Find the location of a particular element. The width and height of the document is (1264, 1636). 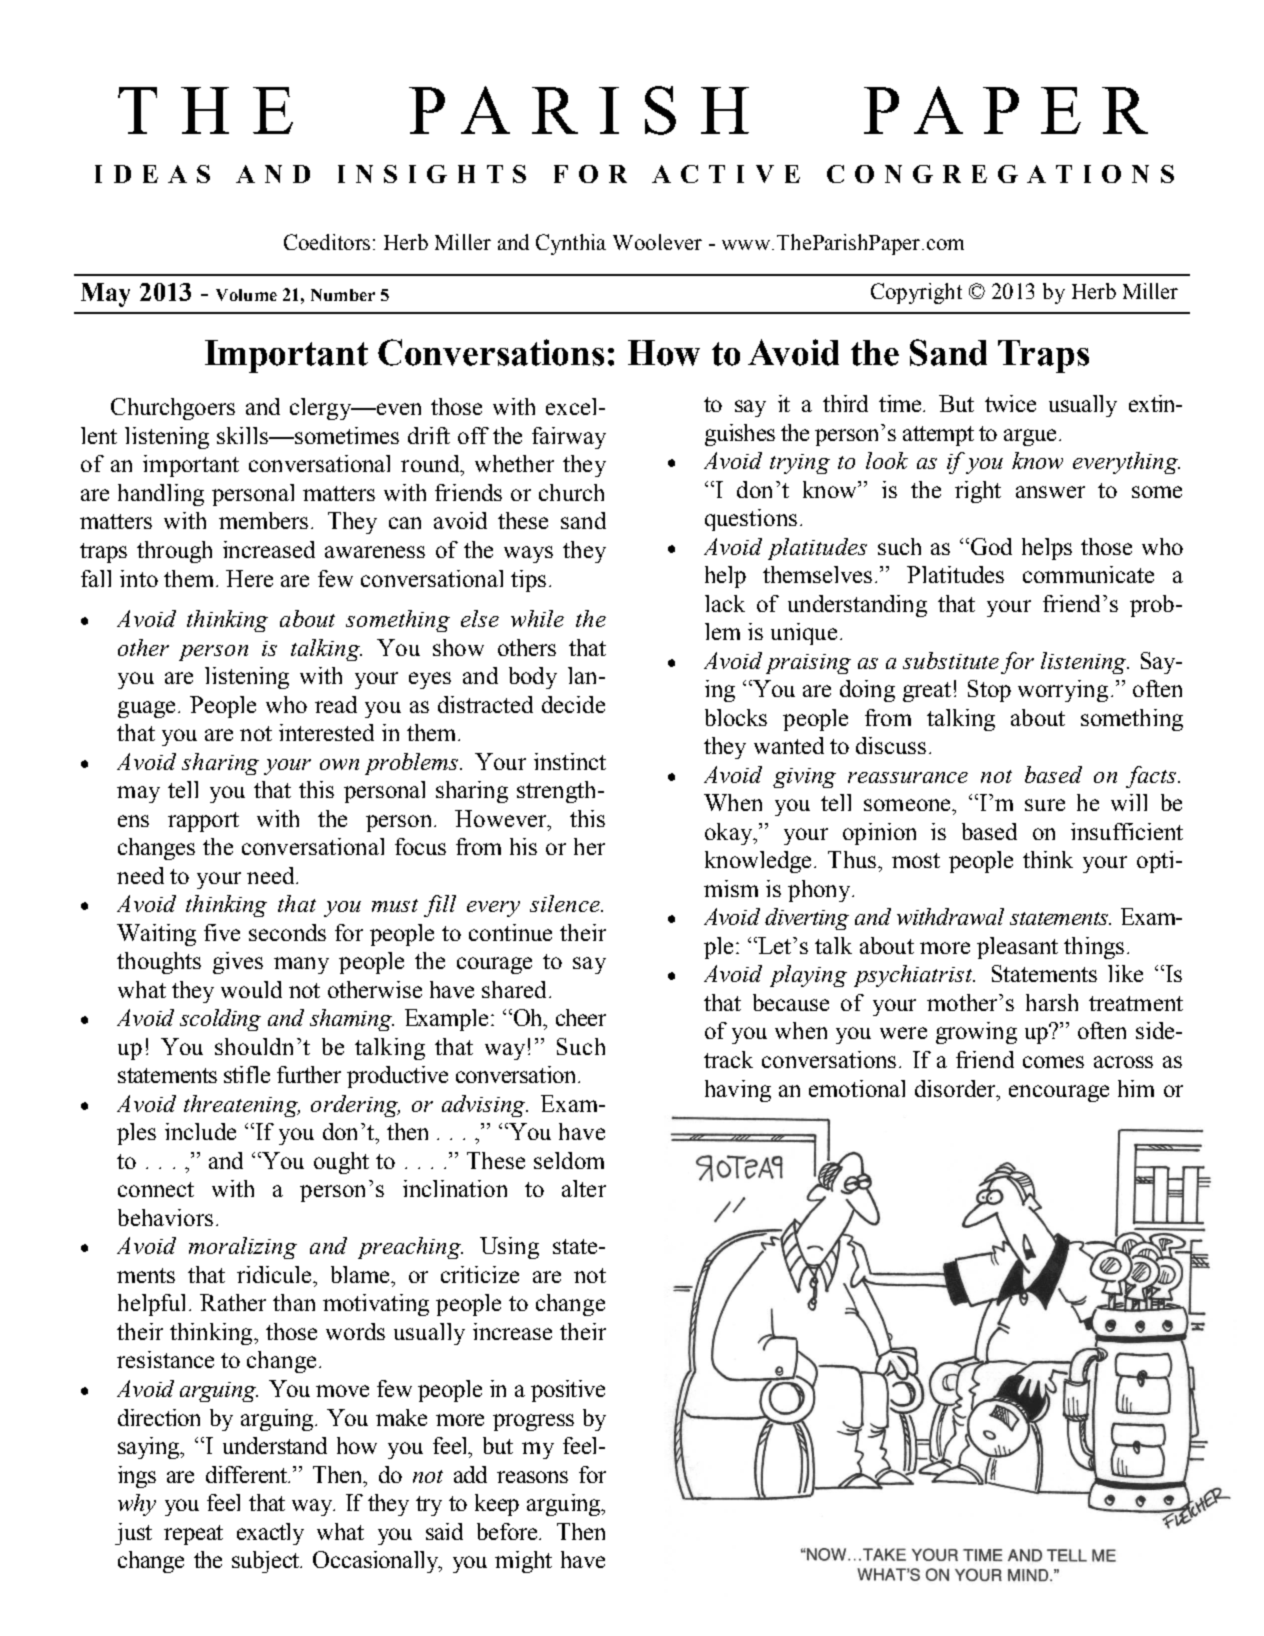

IDEAS is located at coordinates (152, 174).
